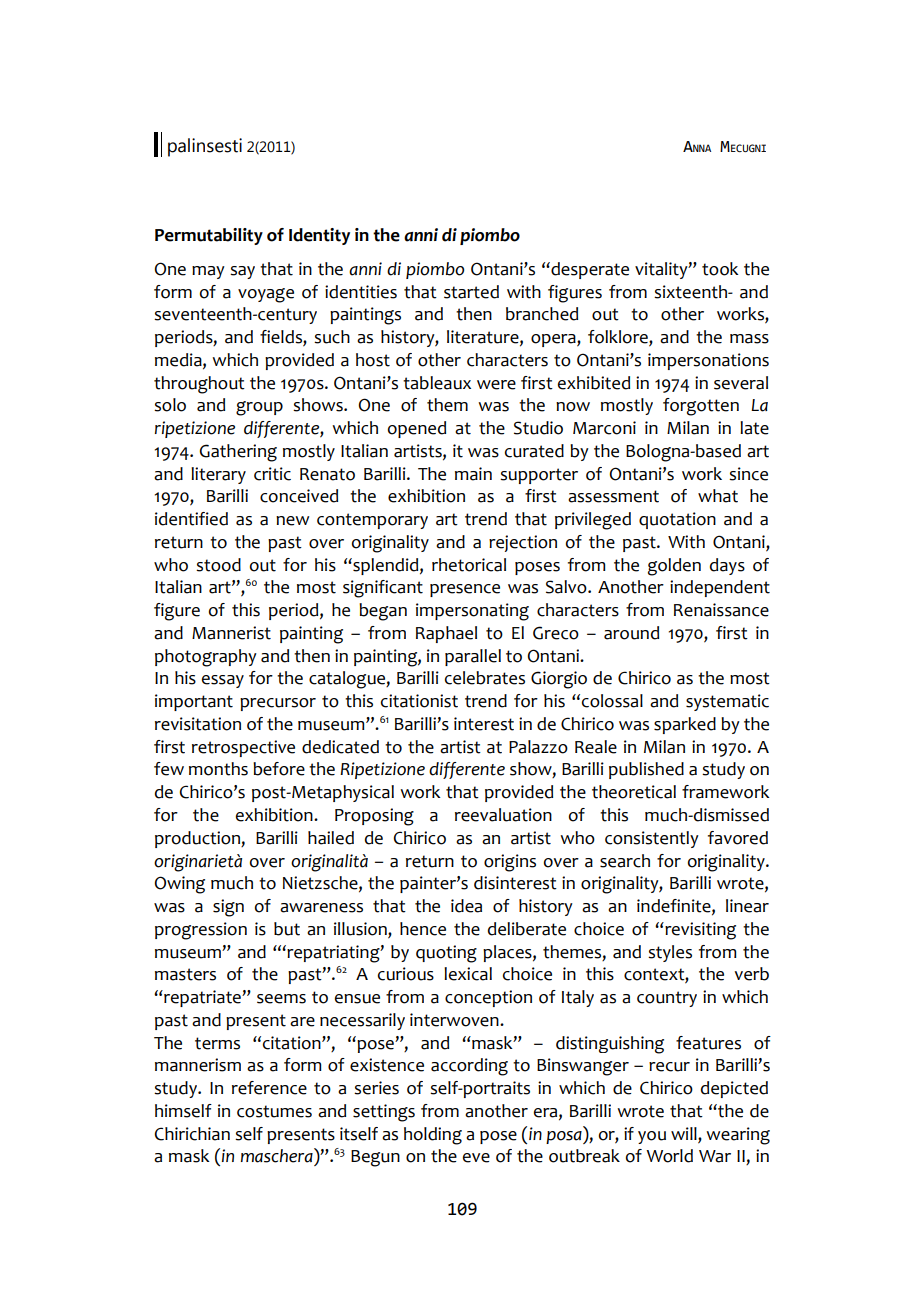 The image size is (924, 1308). I want to click on what, so click(718, 496).
